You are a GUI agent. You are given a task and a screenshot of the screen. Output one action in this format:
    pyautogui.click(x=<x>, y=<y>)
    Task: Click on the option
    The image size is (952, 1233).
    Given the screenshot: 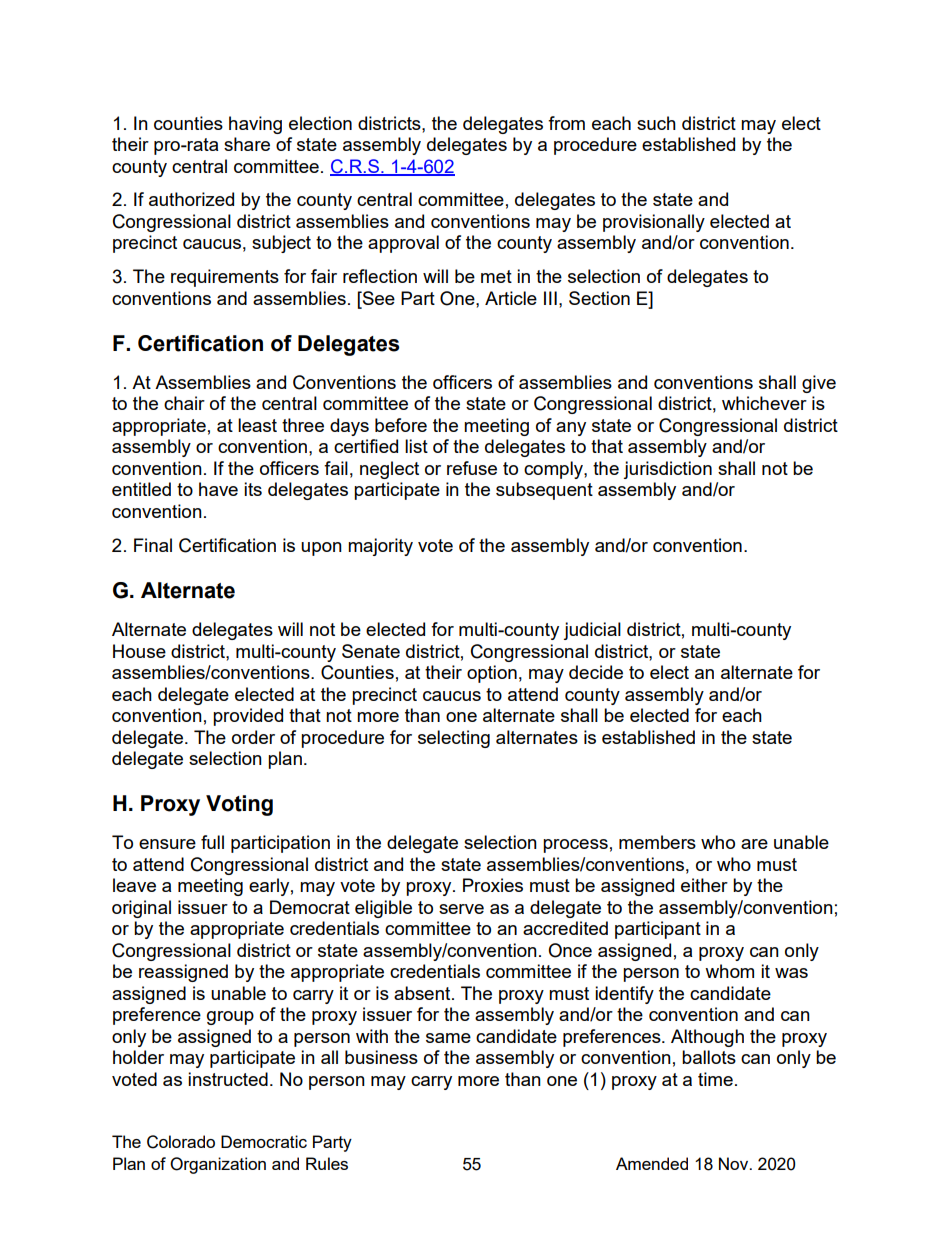 What is the action you would take?
    pyautogui.click(x=492, y=674)
